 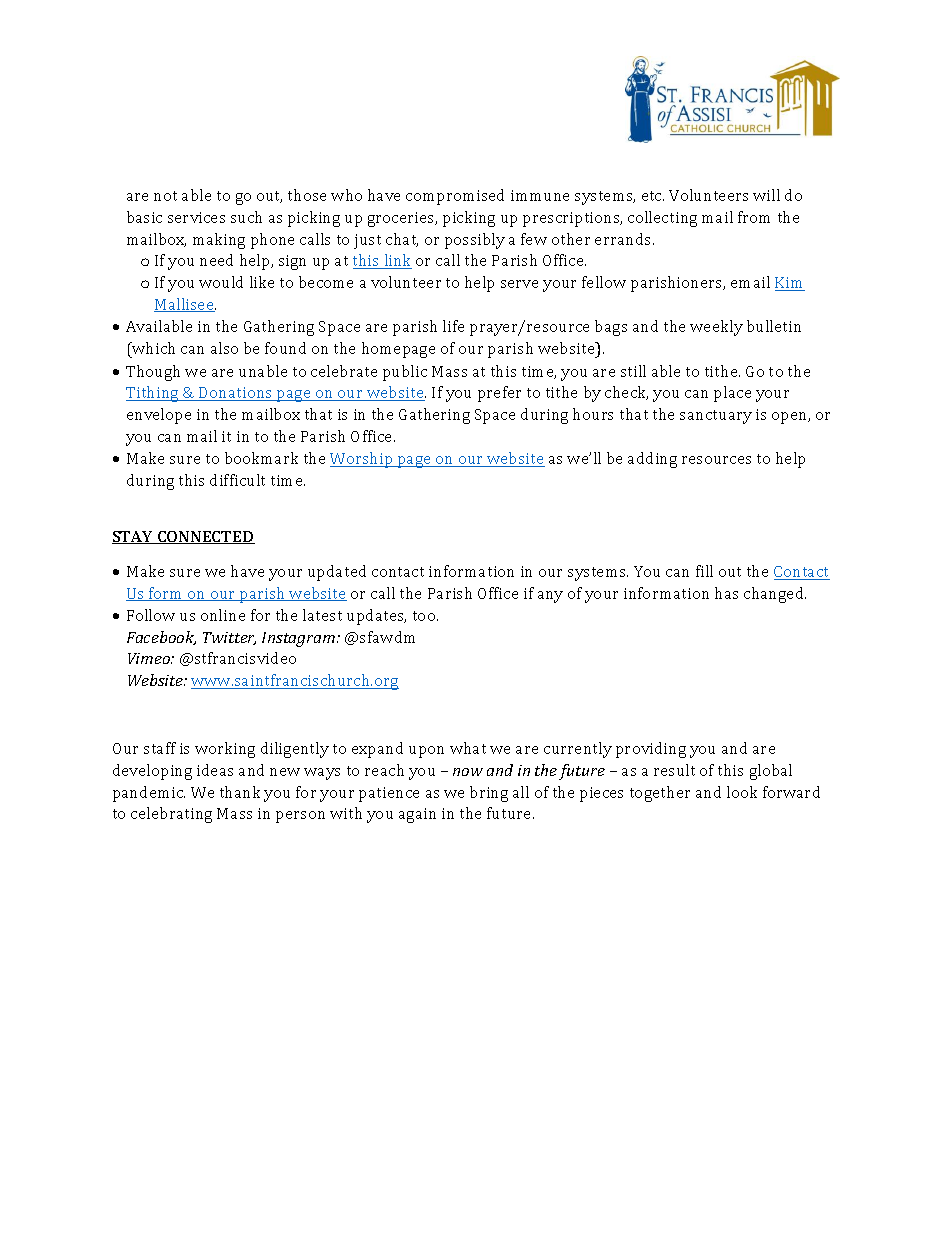 I want to click on difficult, so click(x=237, y=480).
